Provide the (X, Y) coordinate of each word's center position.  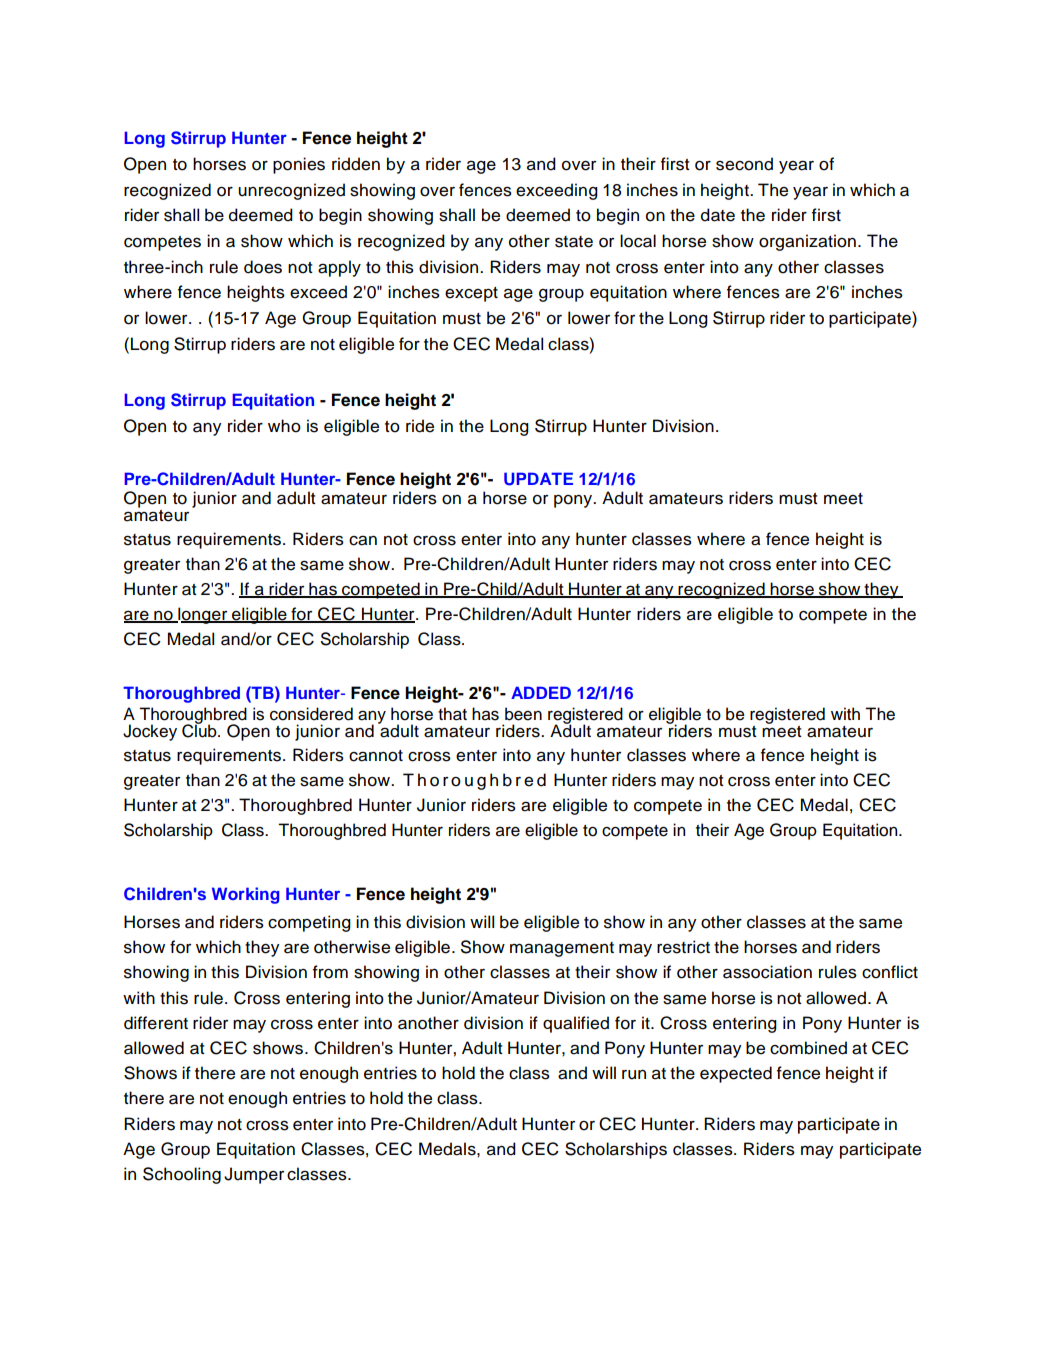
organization (807, 242)
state (574, 242)
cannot (376, 756)
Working (246, 895)
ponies (299, 165)
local (638, 241)
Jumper (254, 1175)
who (284, 426)
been (523, 714)
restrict (683, 947)
